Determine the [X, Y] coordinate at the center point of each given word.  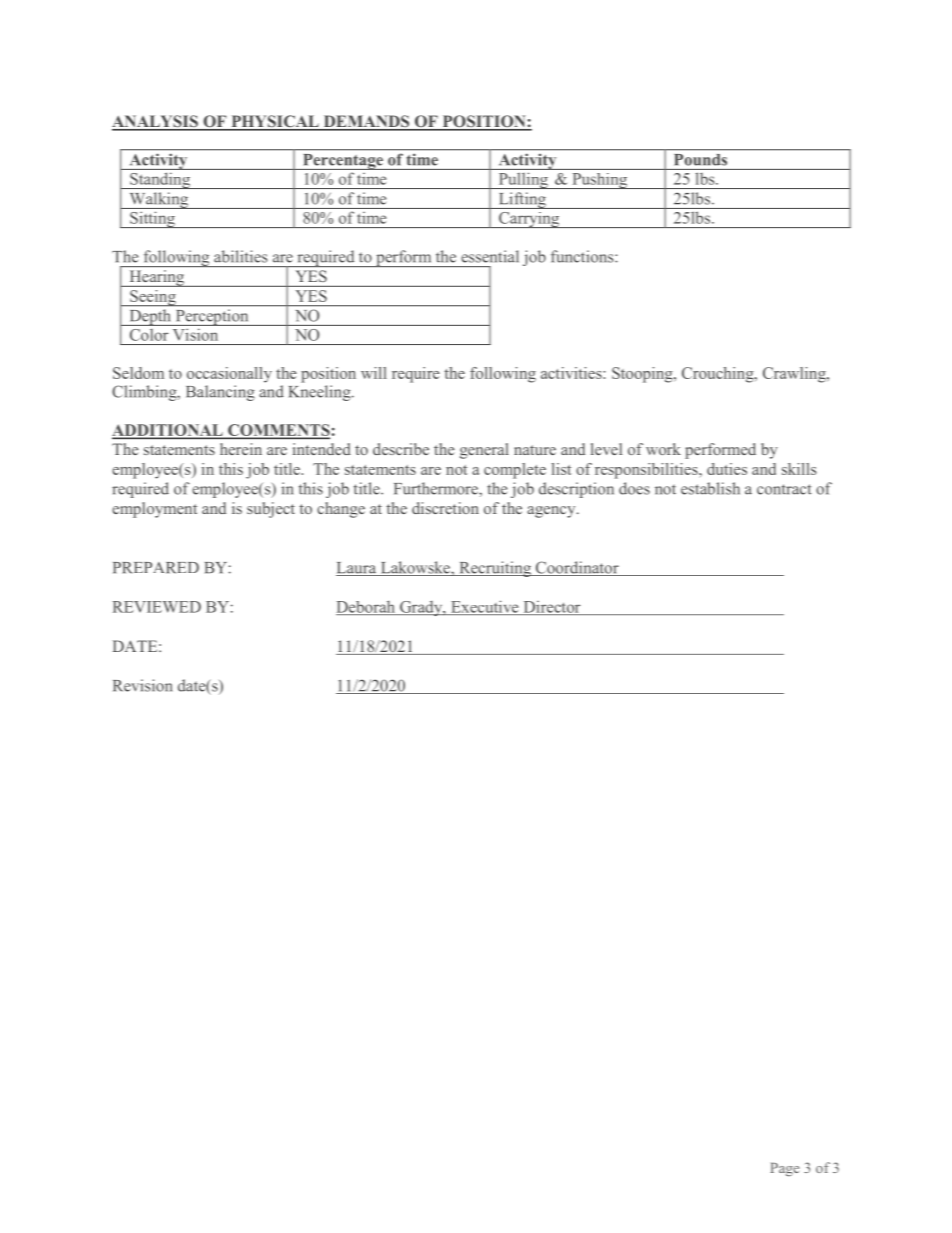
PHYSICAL [275, 122]
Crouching [719, 375]
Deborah [367, 607]
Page [784, 1170]
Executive [485, 607]
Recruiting [495, 569]
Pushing [600, 181]
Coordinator [577, 568]
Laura [357, 569]
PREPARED [156, 567]
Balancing [220, 393]
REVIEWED [157, 607]
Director [552, 608]
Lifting [522, 200]
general [484, 451]
